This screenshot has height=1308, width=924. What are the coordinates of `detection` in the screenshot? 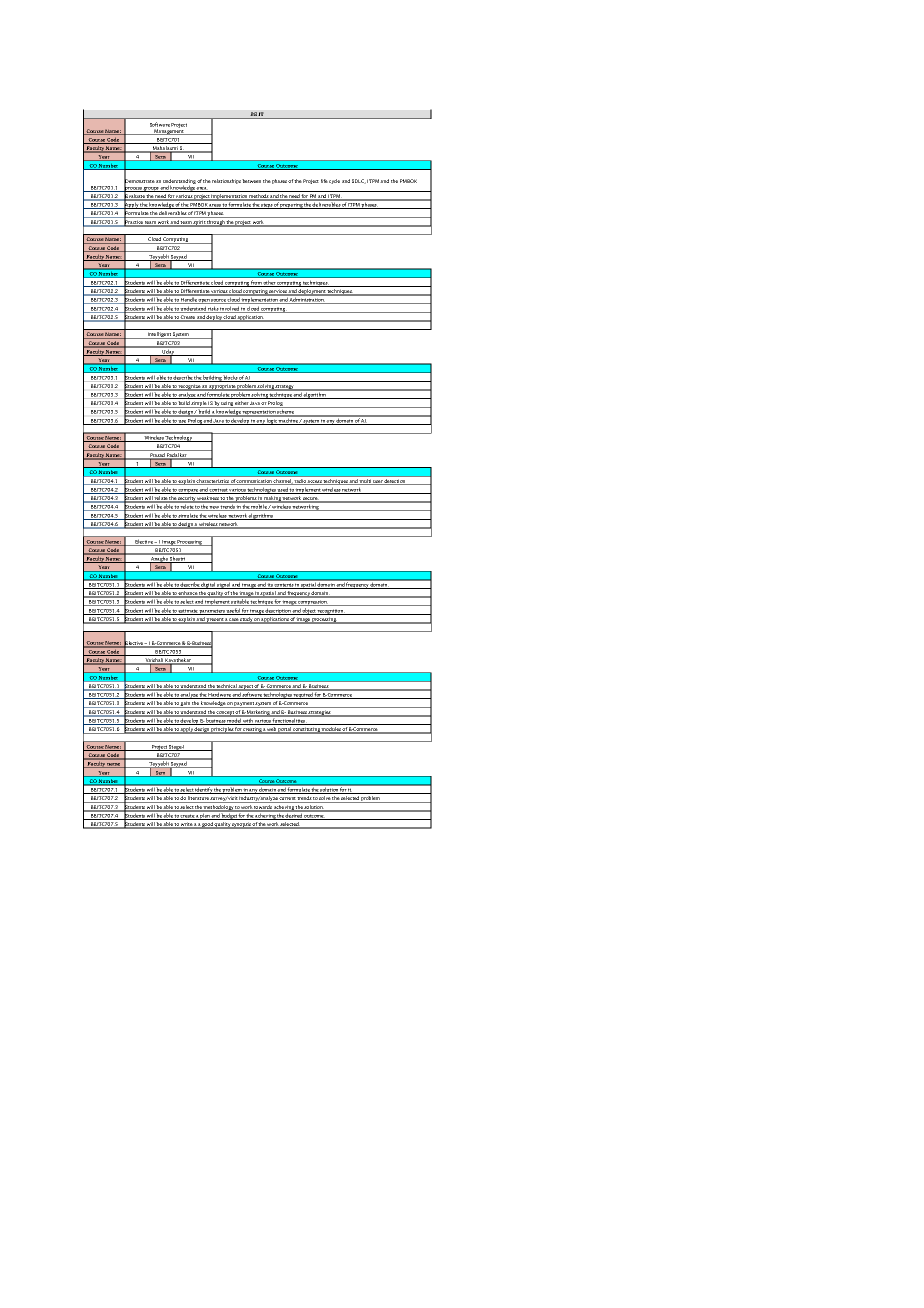 It's located at (395, 482).
